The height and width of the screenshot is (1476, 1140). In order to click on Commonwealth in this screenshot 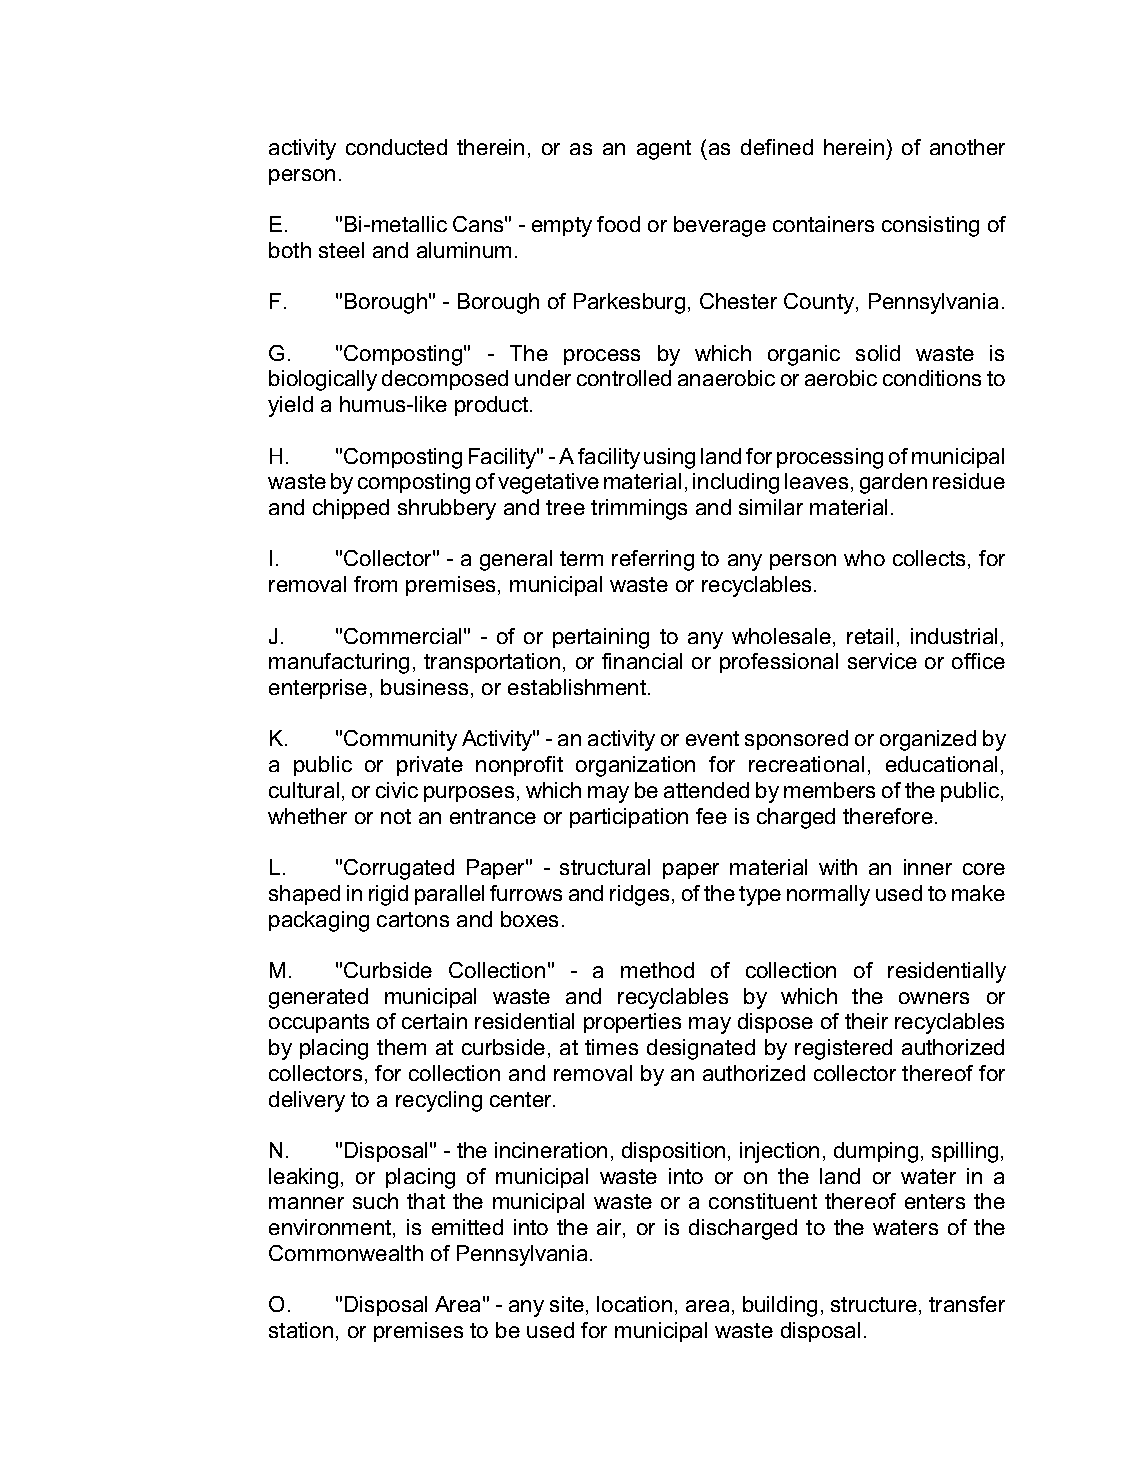, I will do `click(346, 1253)`.
